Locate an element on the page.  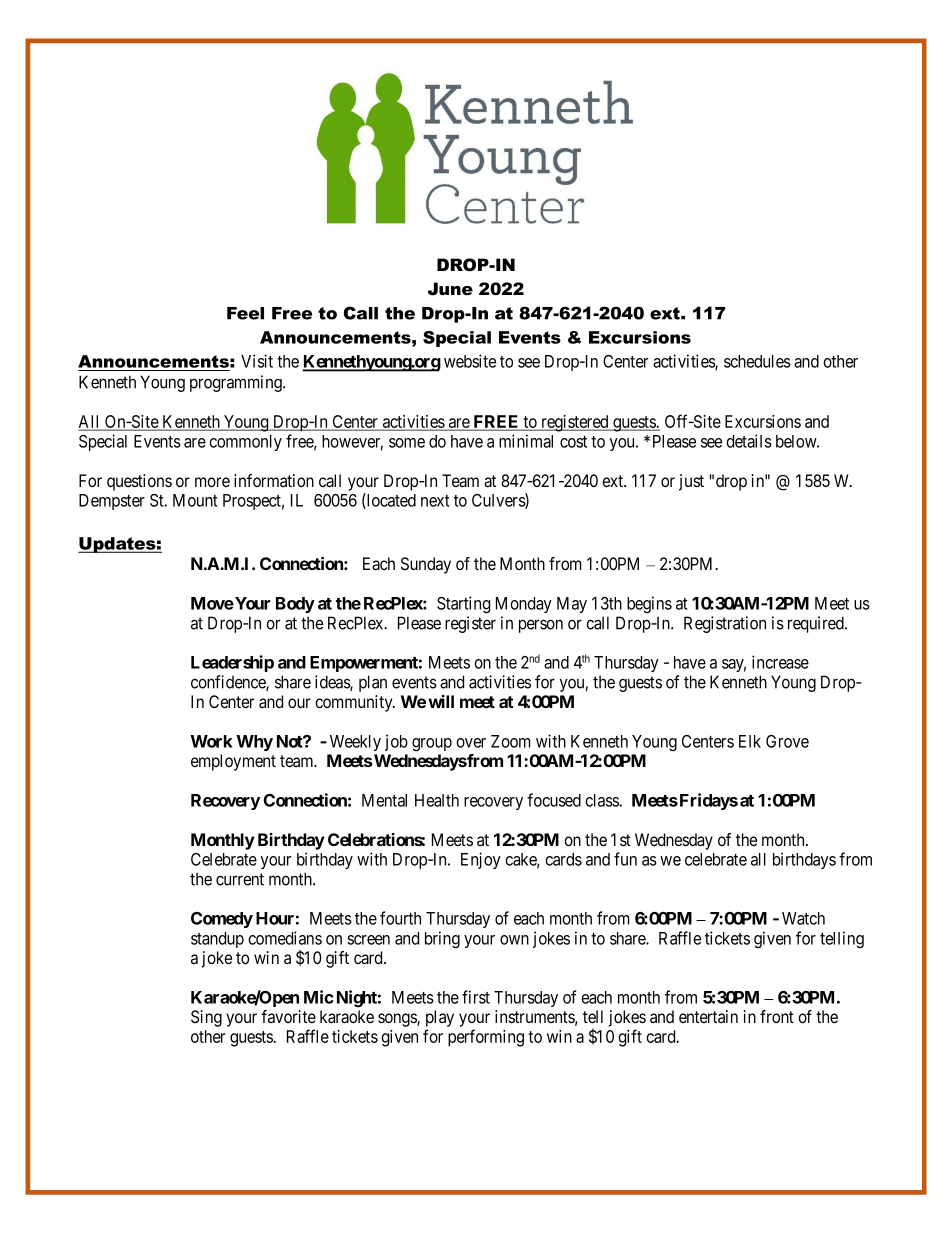
first is located at coordinates (476, 997).
